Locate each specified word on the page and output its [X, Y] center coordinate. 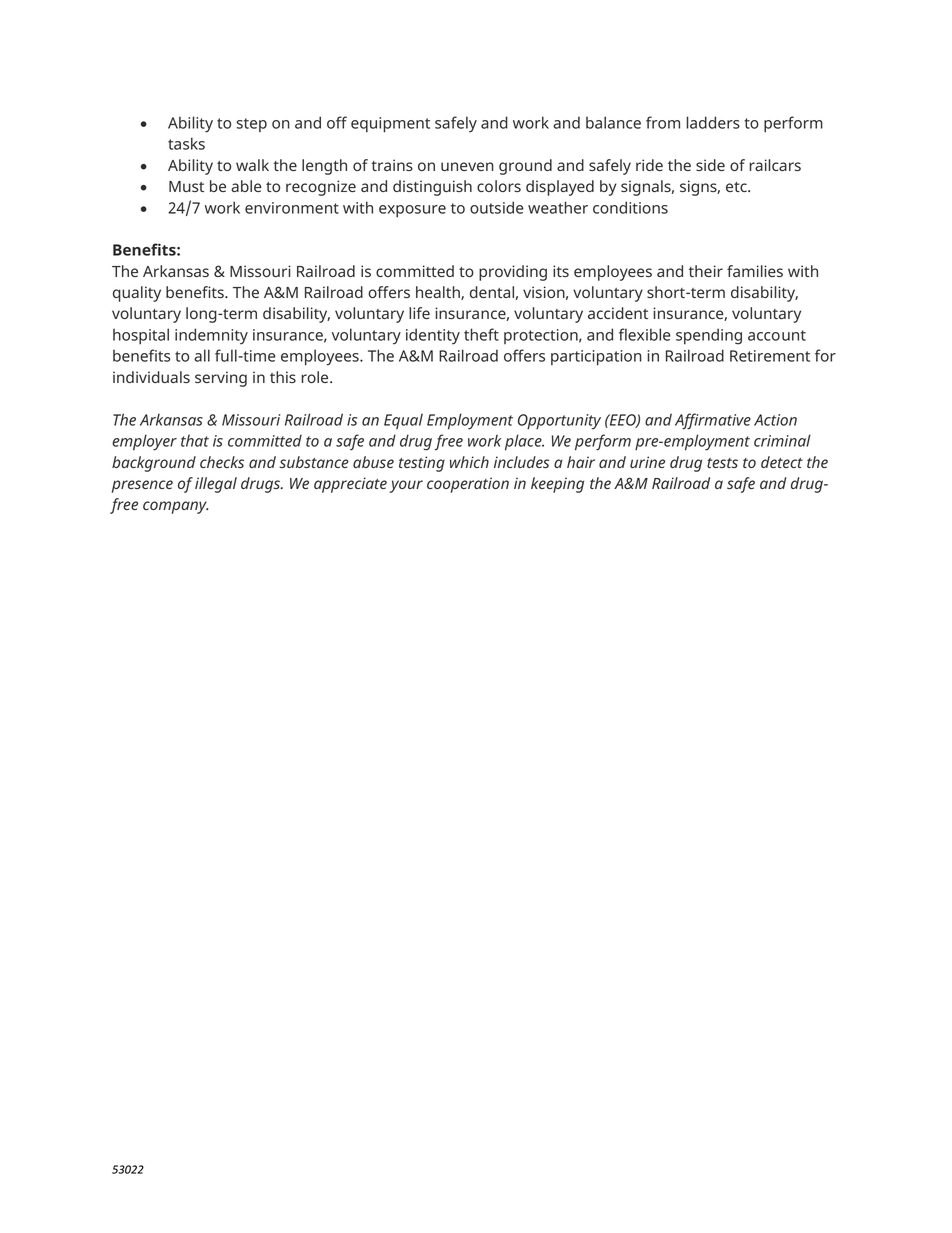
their [706, 271]
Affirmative [713, 421]
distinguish [432, 188]
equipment [390, 125]
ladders [713, 122]
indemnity [211, 336]
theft [481, 334]
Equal [403, 421]
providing [513, 273]
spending [709, 336]
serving [221, 379]
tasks [186, 143]
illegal [216, 485]
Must [186, 186]
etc [737, 187]
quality [137, 294]
